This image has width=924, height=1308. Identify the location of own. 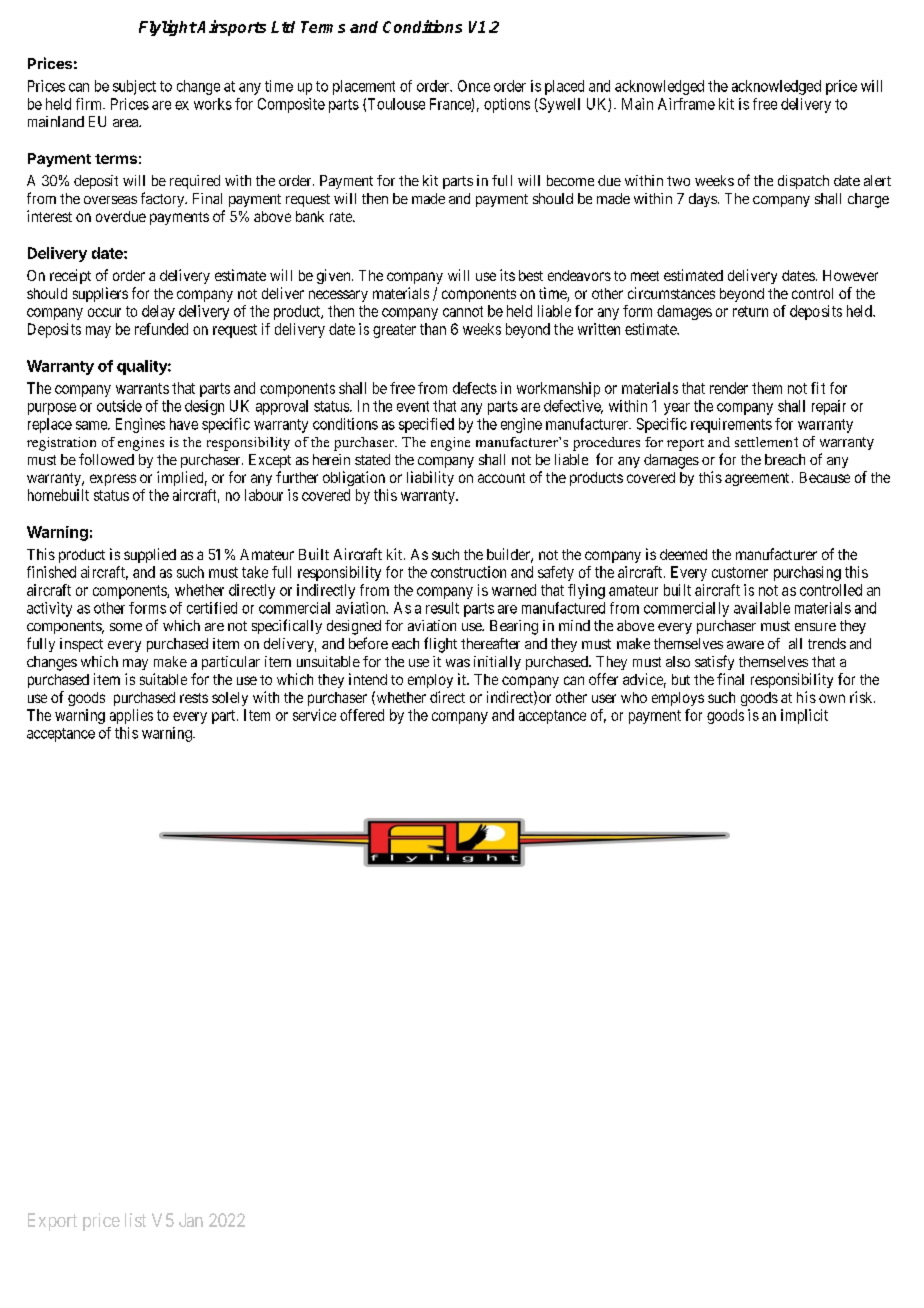
(832, 698).
